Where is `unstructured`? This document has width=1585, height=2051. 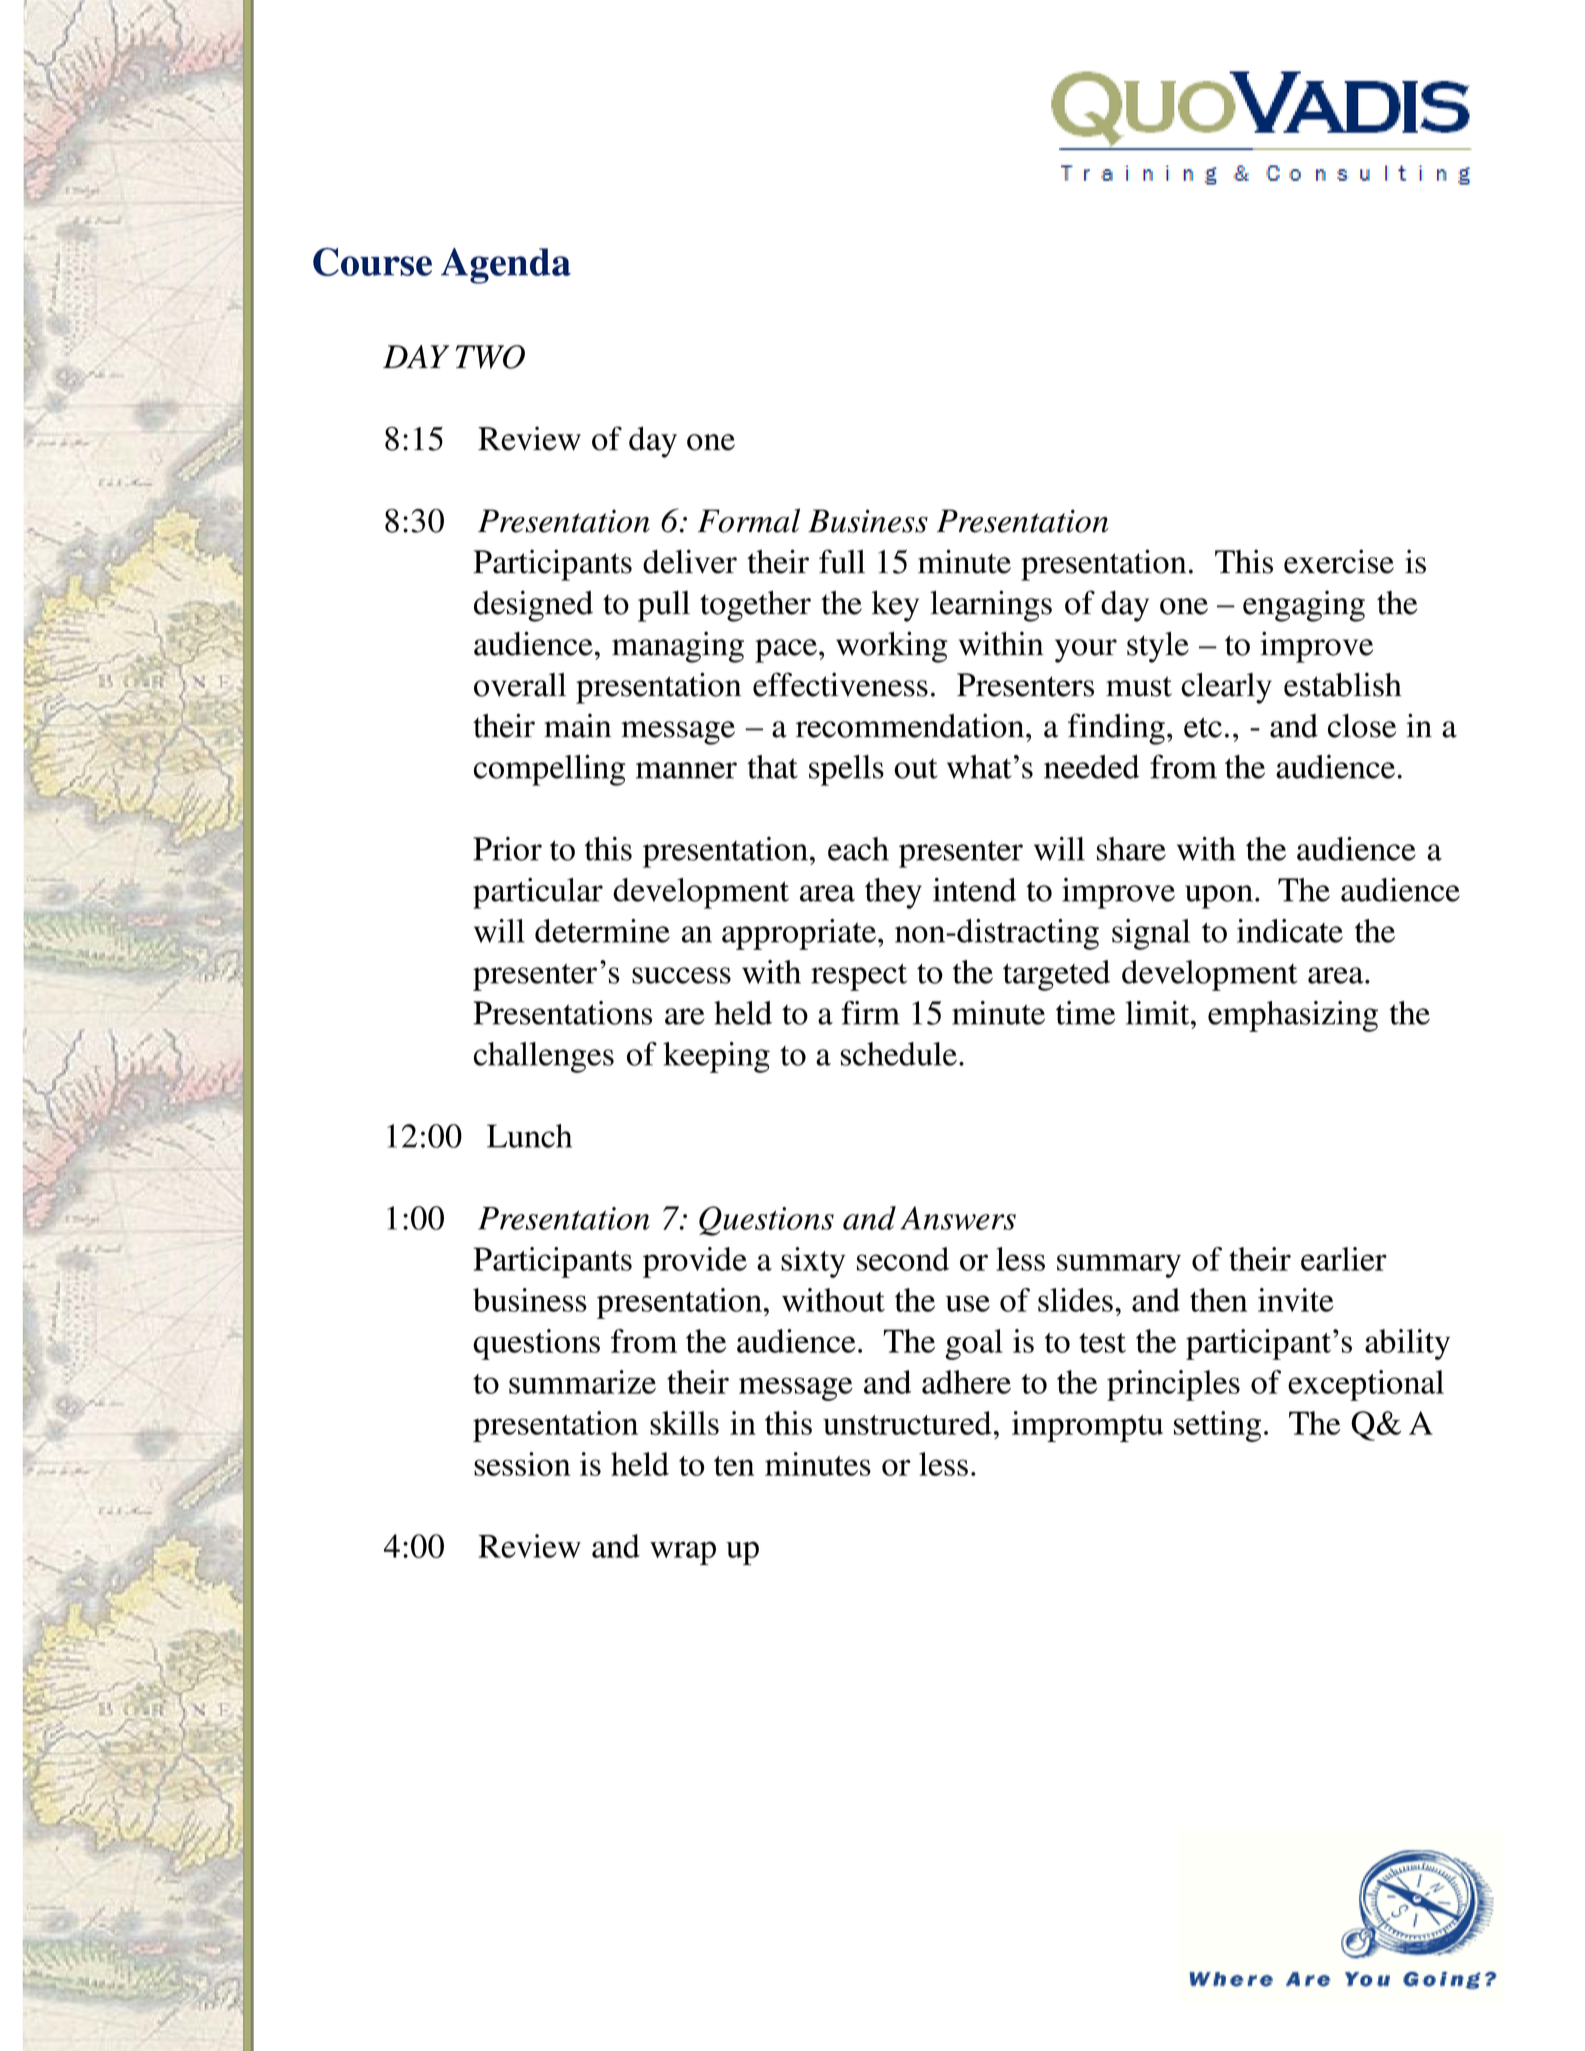
unstructured is located at coordinates (907, 1423).
